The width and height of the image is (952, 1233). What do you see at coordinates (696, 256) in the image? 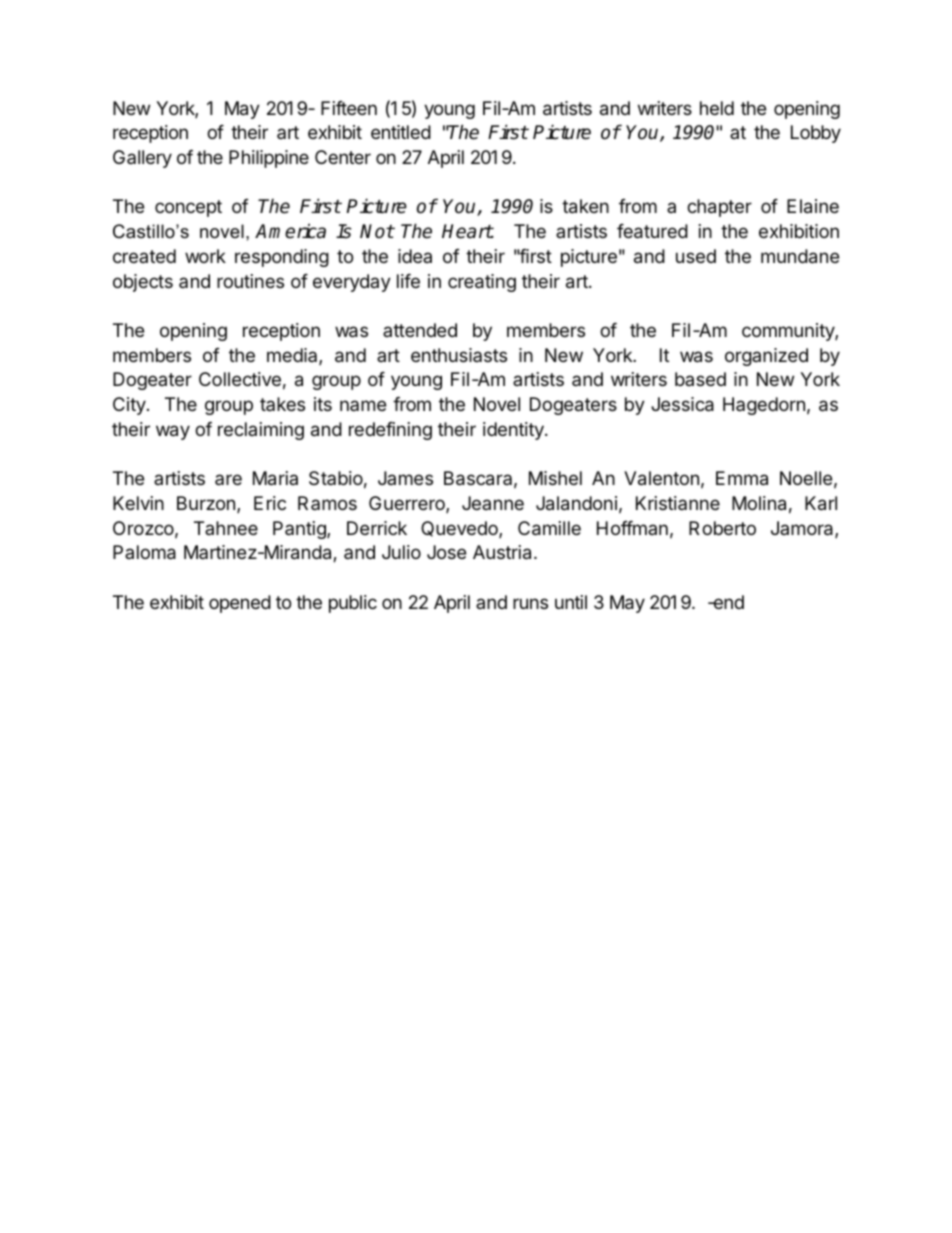
I see `used` at bounding box center [696, 256].
